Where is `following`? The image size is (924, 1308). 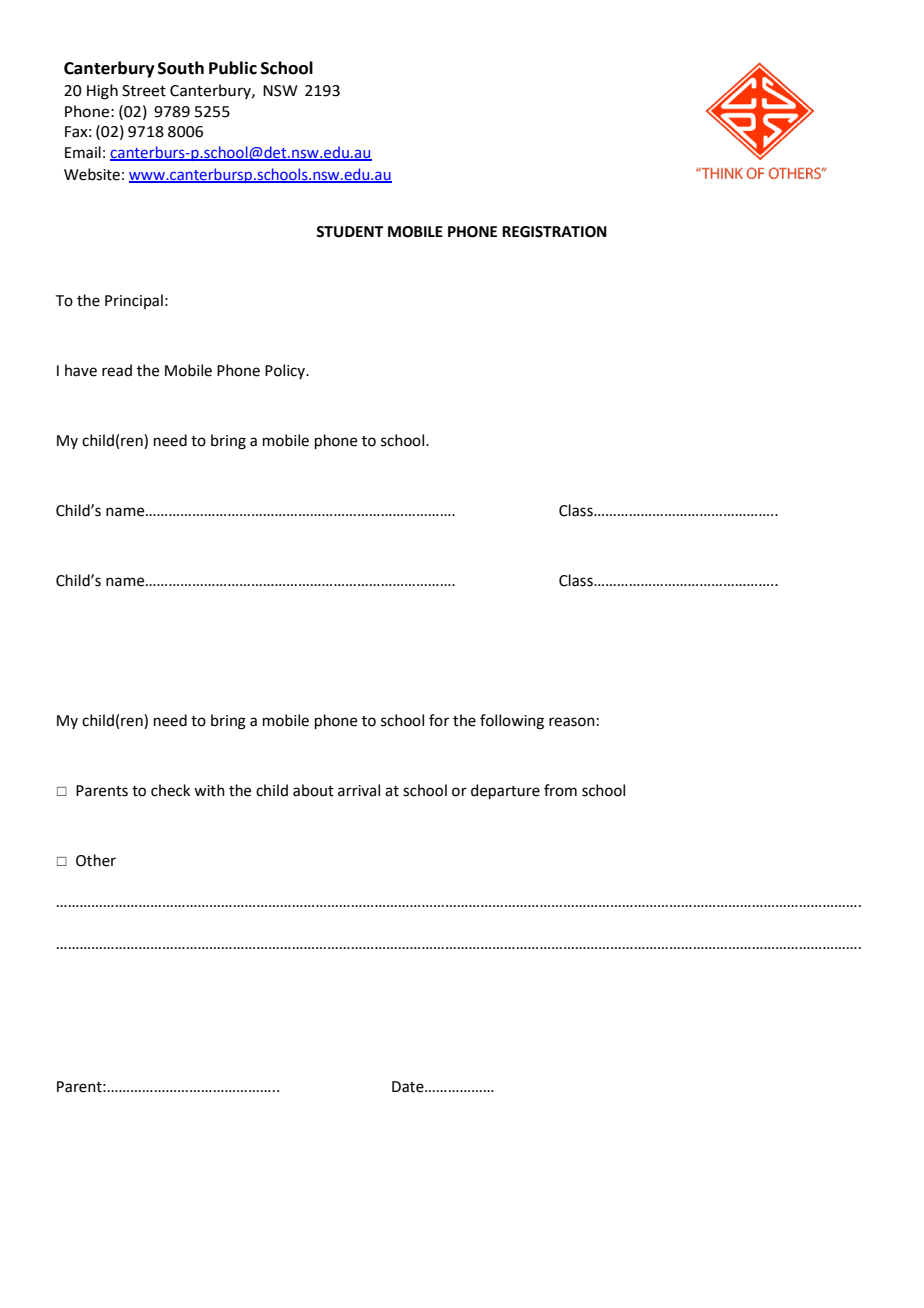 following is located at coordinates (512, 722).
